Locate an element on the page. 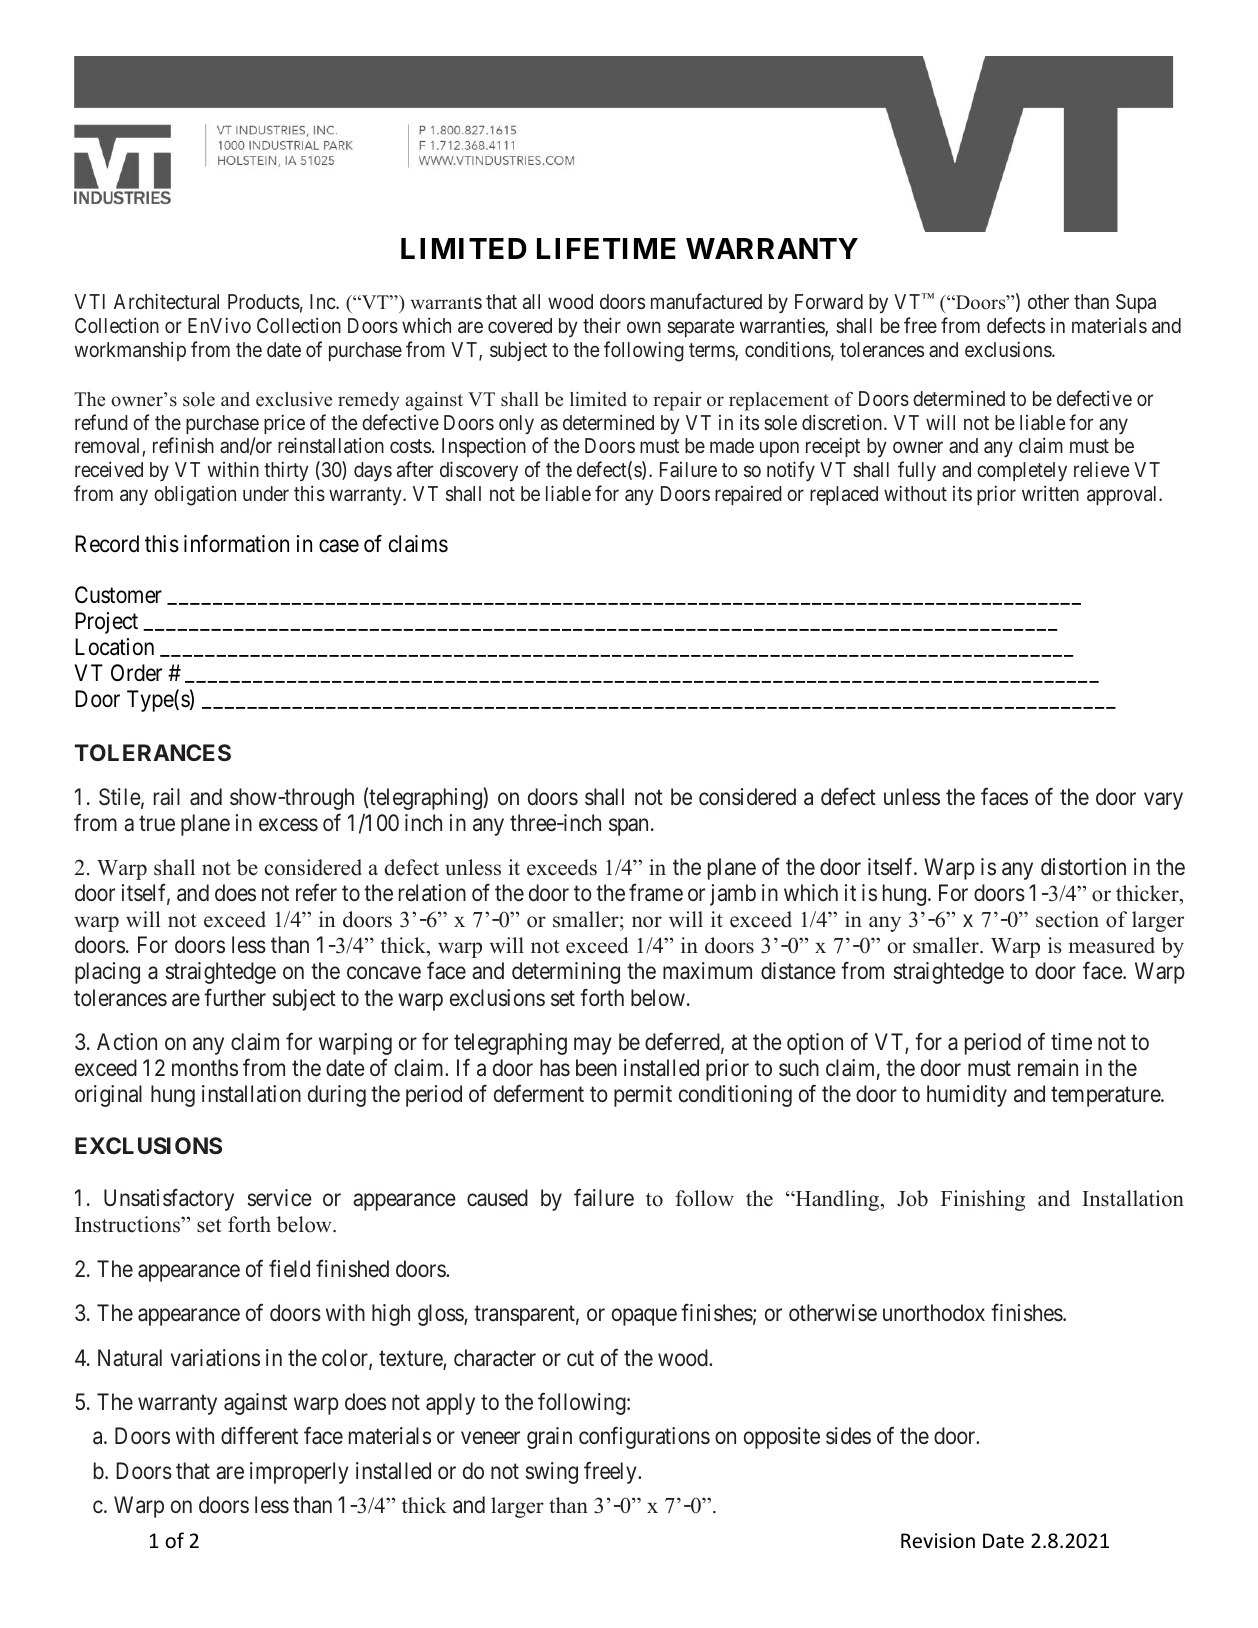 This image has width=1258, height=1628. improperly is located at coordinates (299, 1473).
